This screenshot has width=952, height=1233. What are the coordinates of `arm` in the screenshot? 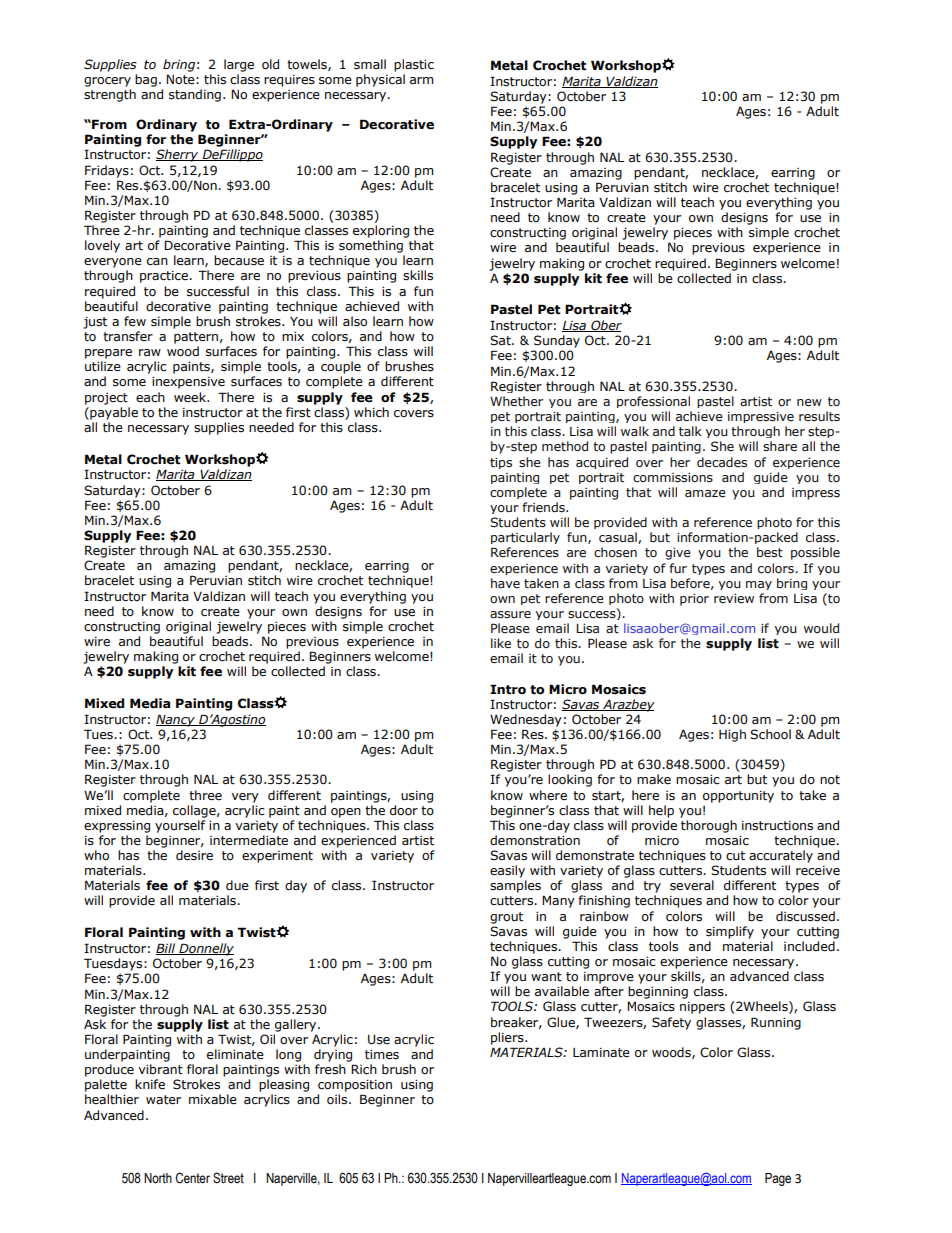 It's located at (422, 80).
